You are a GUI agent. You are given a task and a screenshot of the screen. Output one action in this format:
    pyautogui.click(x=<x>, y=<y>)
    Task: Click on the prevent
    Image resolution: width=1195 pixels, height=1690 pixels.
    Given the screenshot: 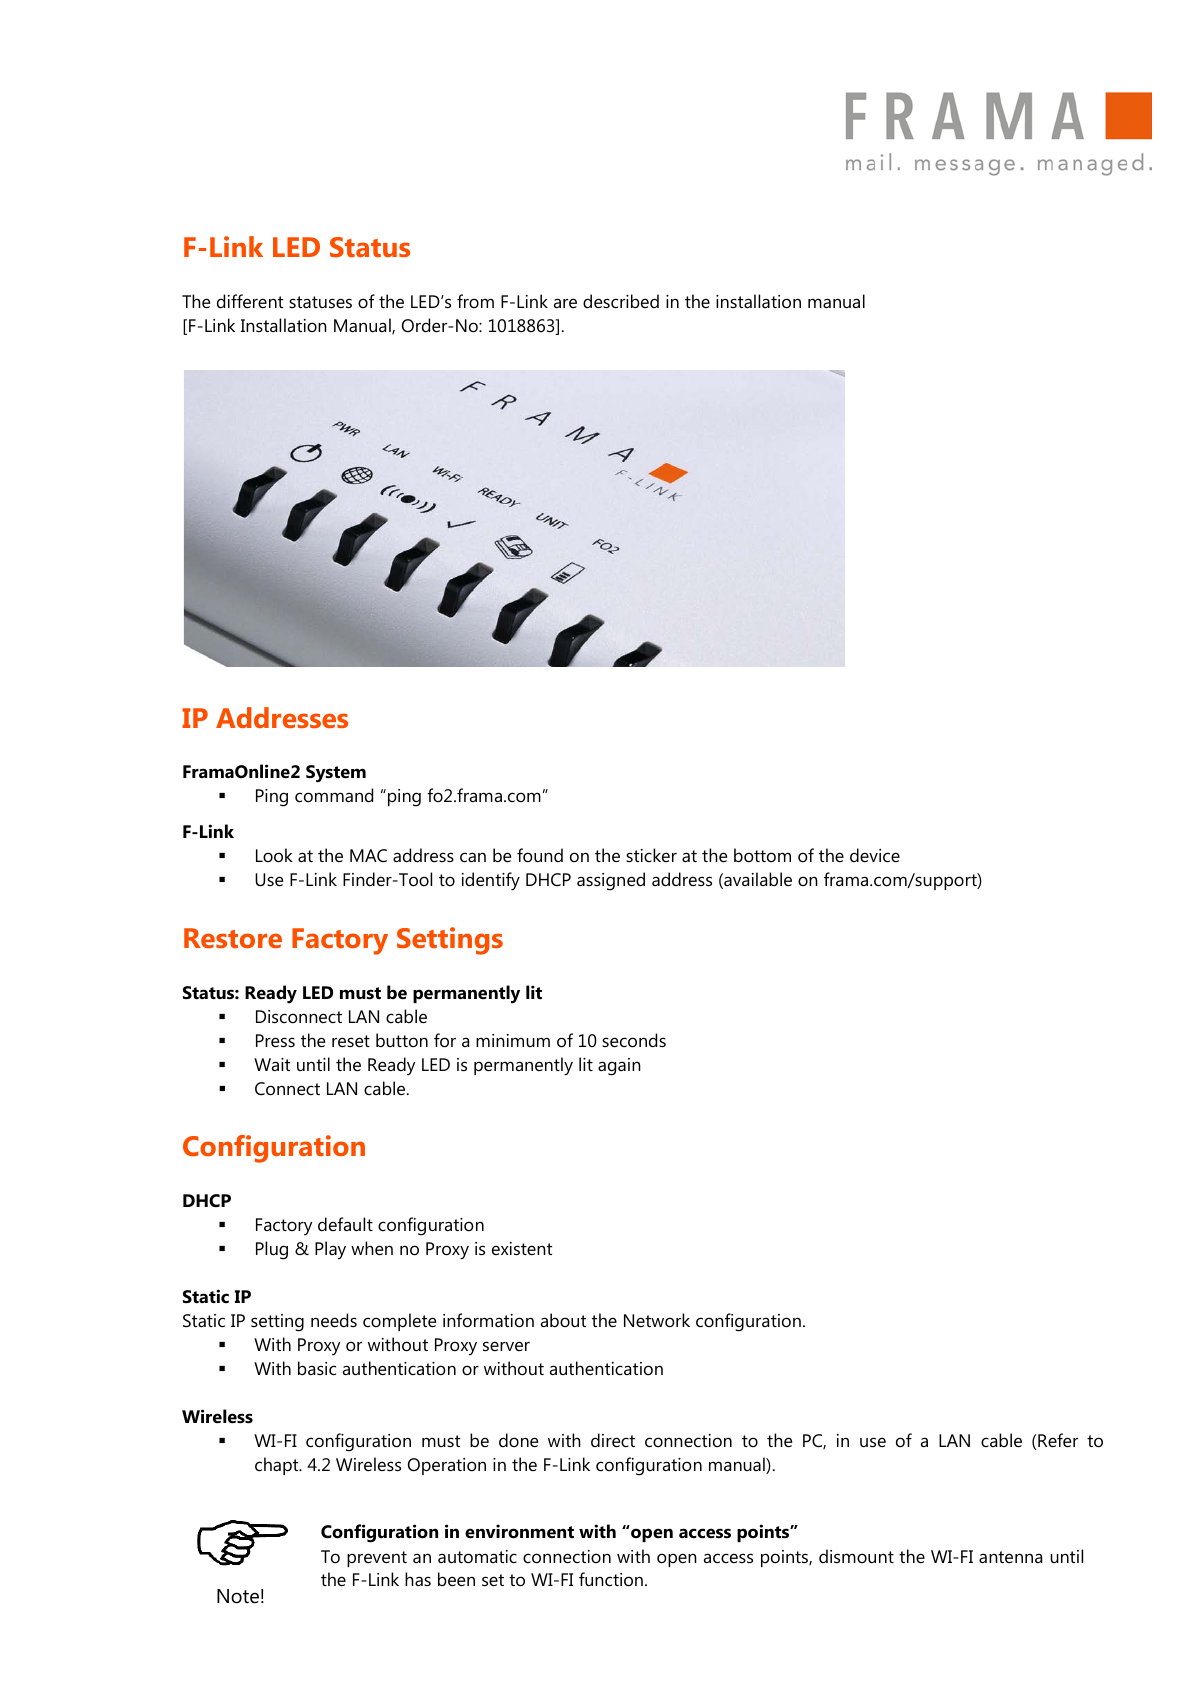 What is the action you would take?
    pyautogui.click(x=377, y=1559)
